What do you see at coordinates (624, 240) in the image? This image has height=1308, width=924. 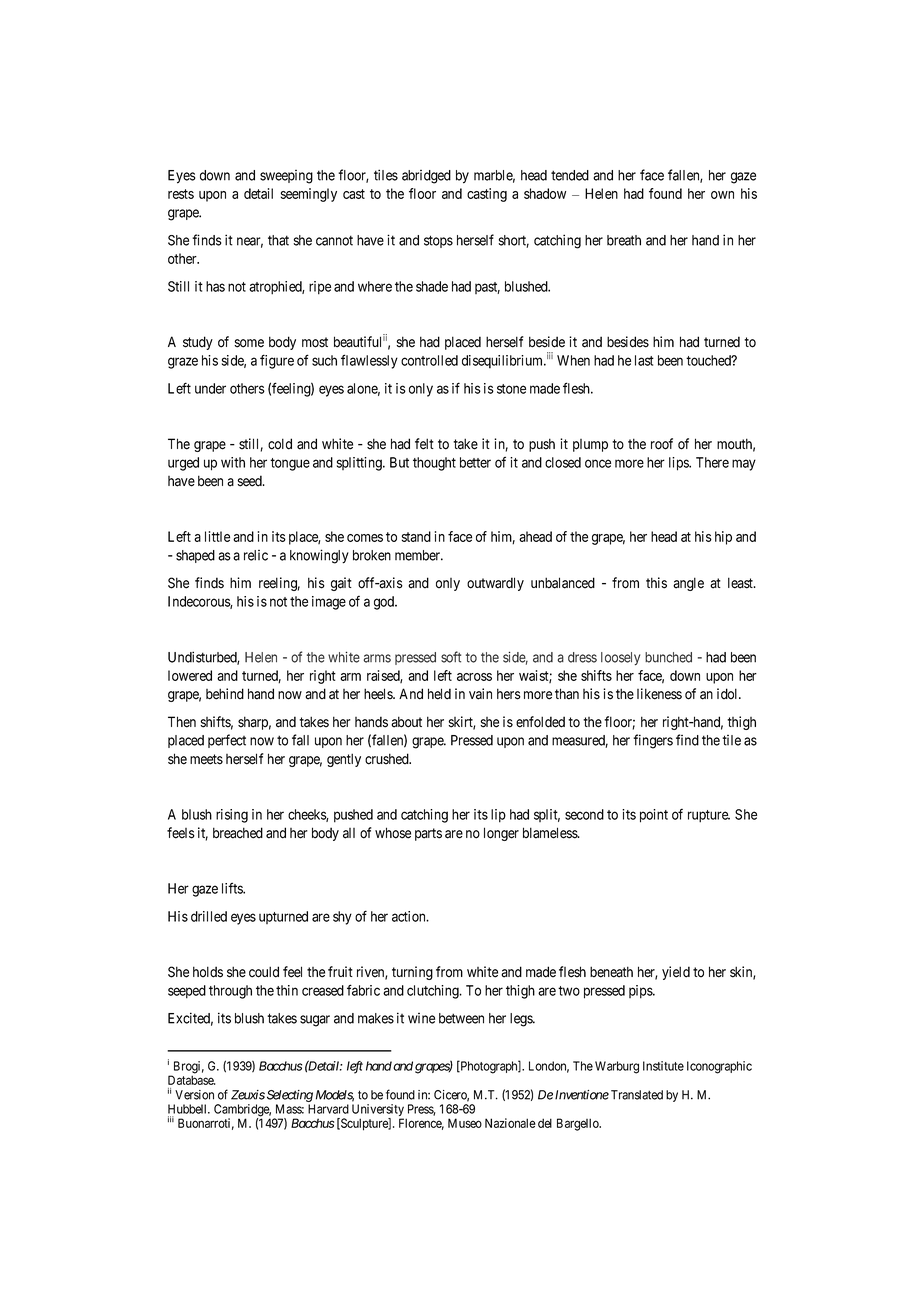 I see `breath` at bounding box center [624, 240].
